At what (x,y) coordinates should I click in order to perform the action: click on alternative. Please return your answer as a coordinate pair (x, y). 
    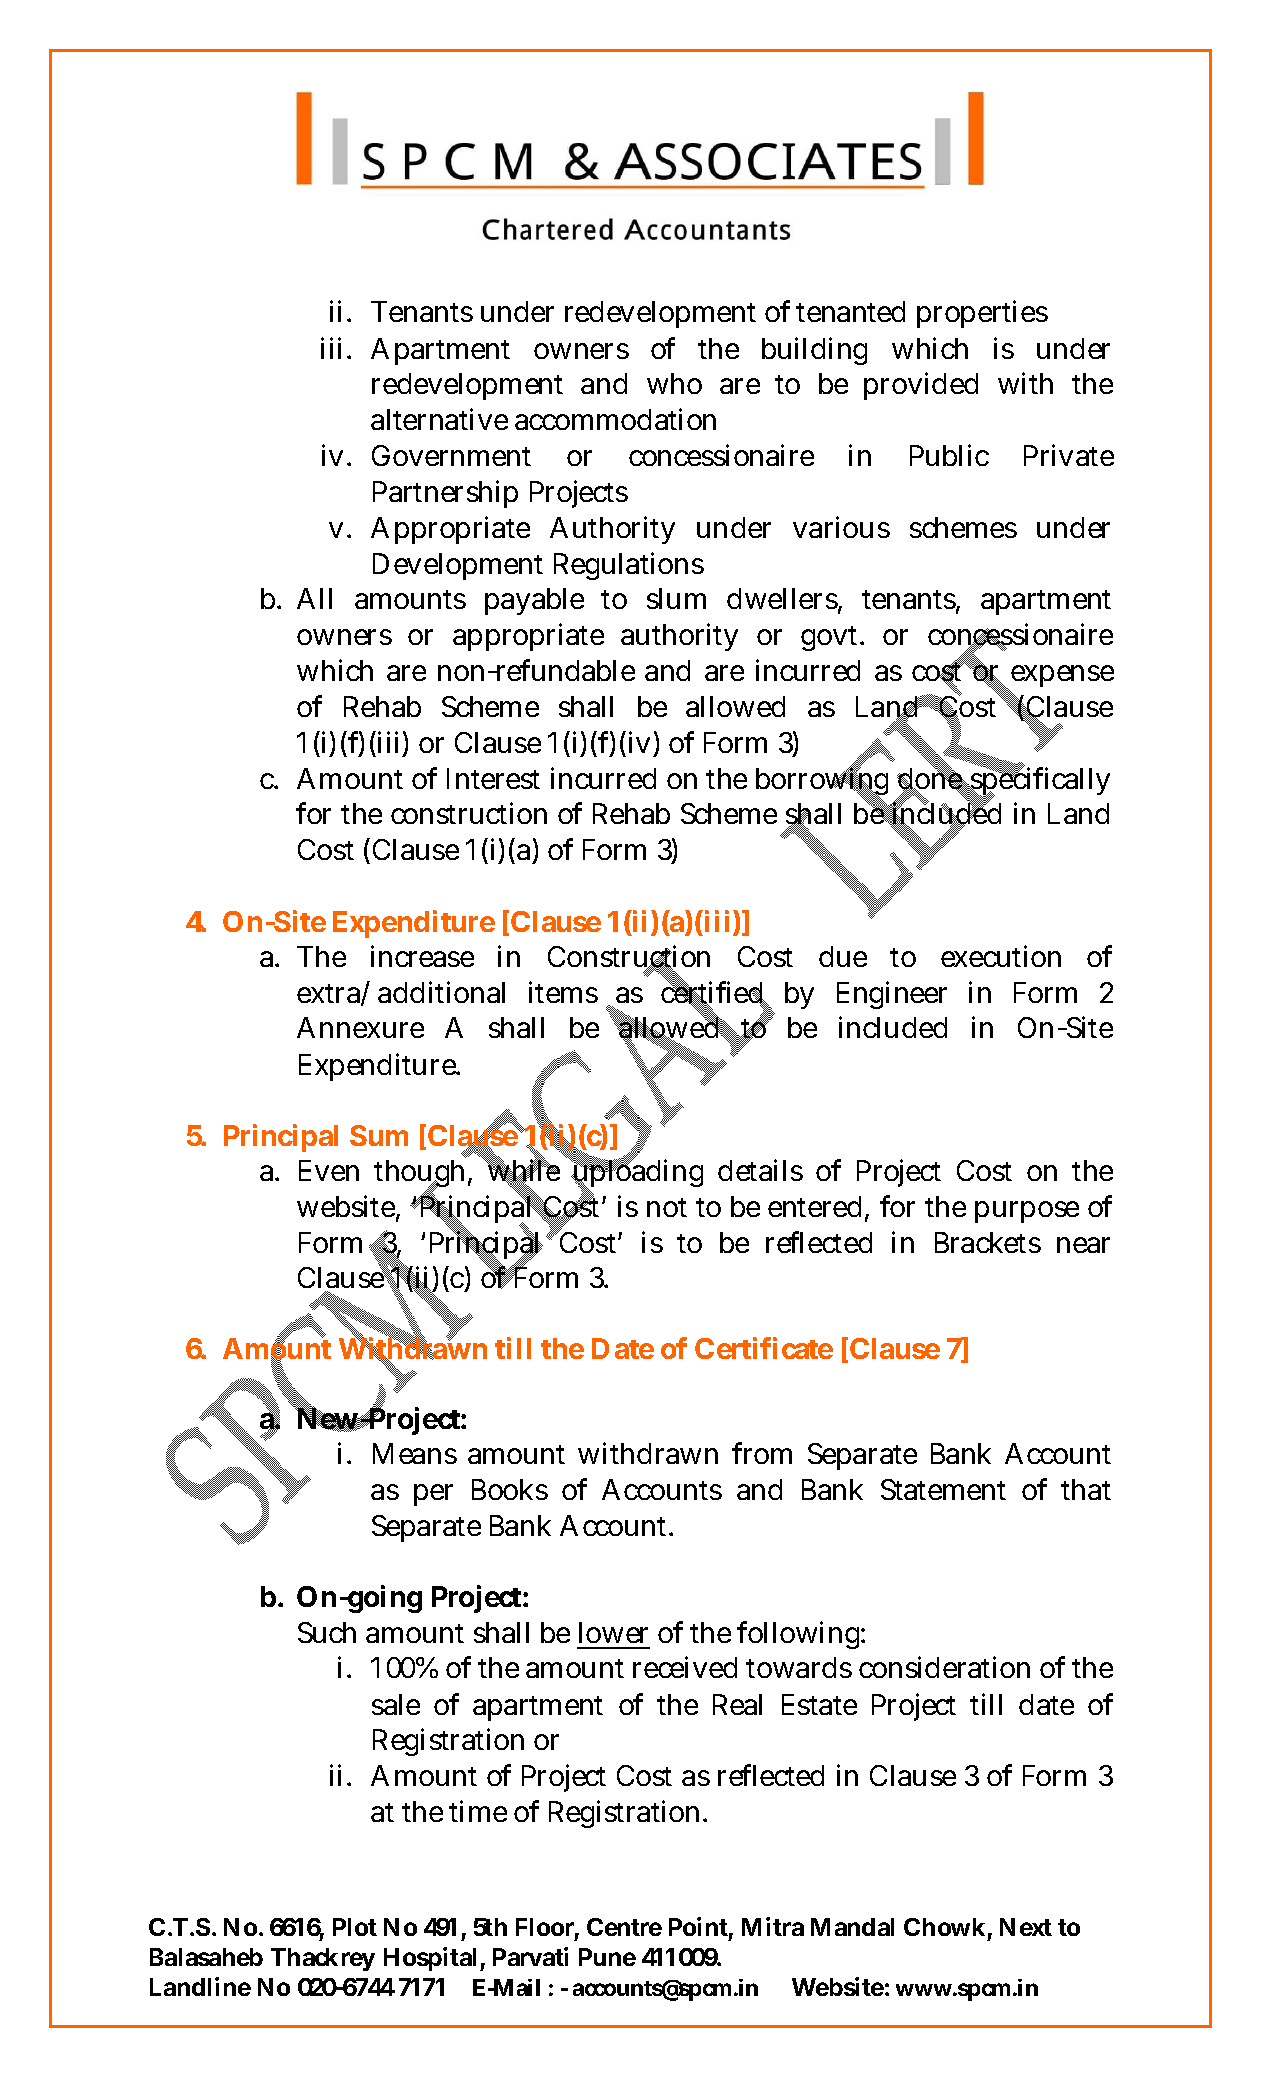
    Looking at the image, I should click on (439, 419).
